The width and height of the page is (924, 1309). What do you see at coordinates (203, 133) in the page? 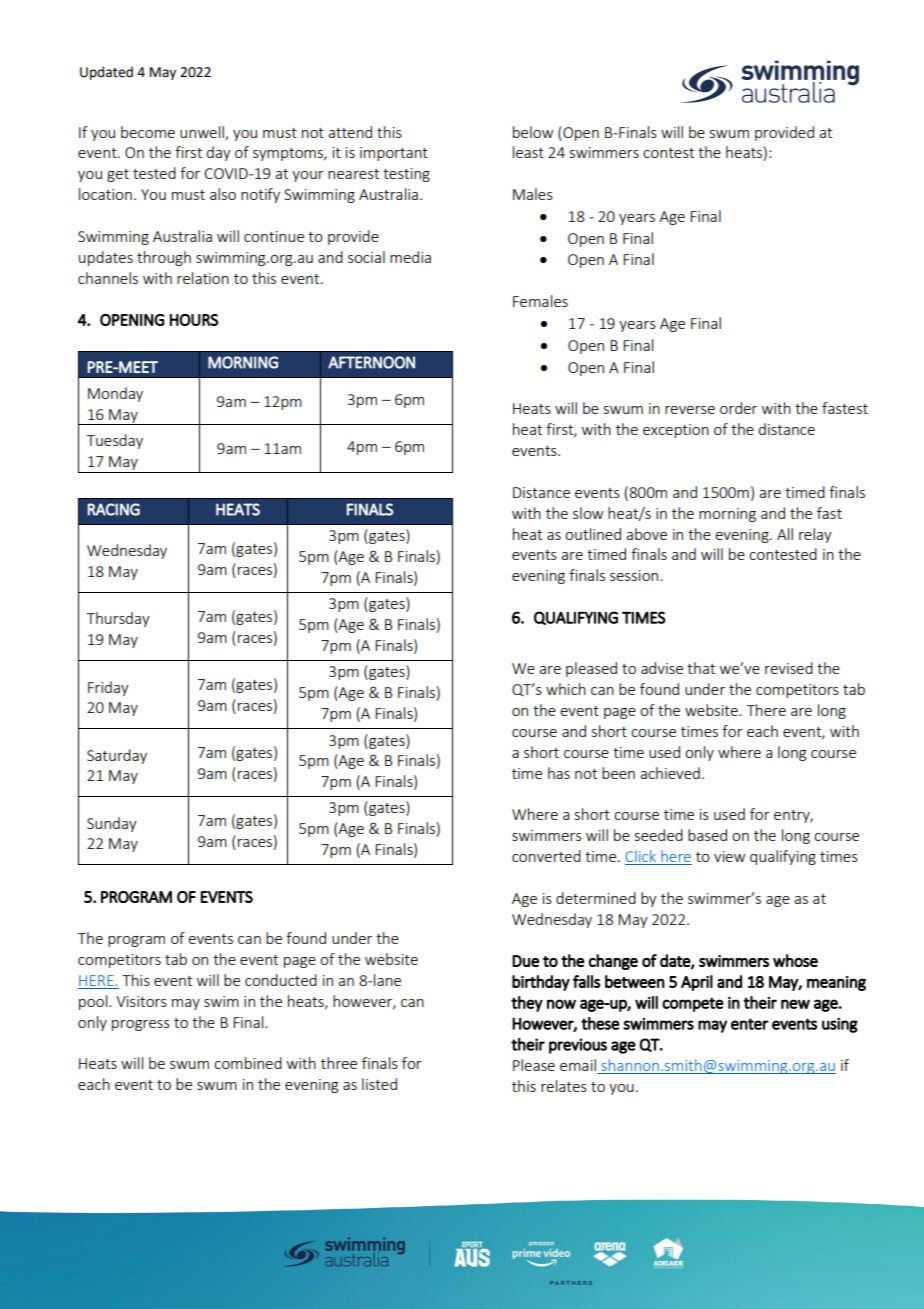
I see `unwell` at bounding box center [203, 133].
